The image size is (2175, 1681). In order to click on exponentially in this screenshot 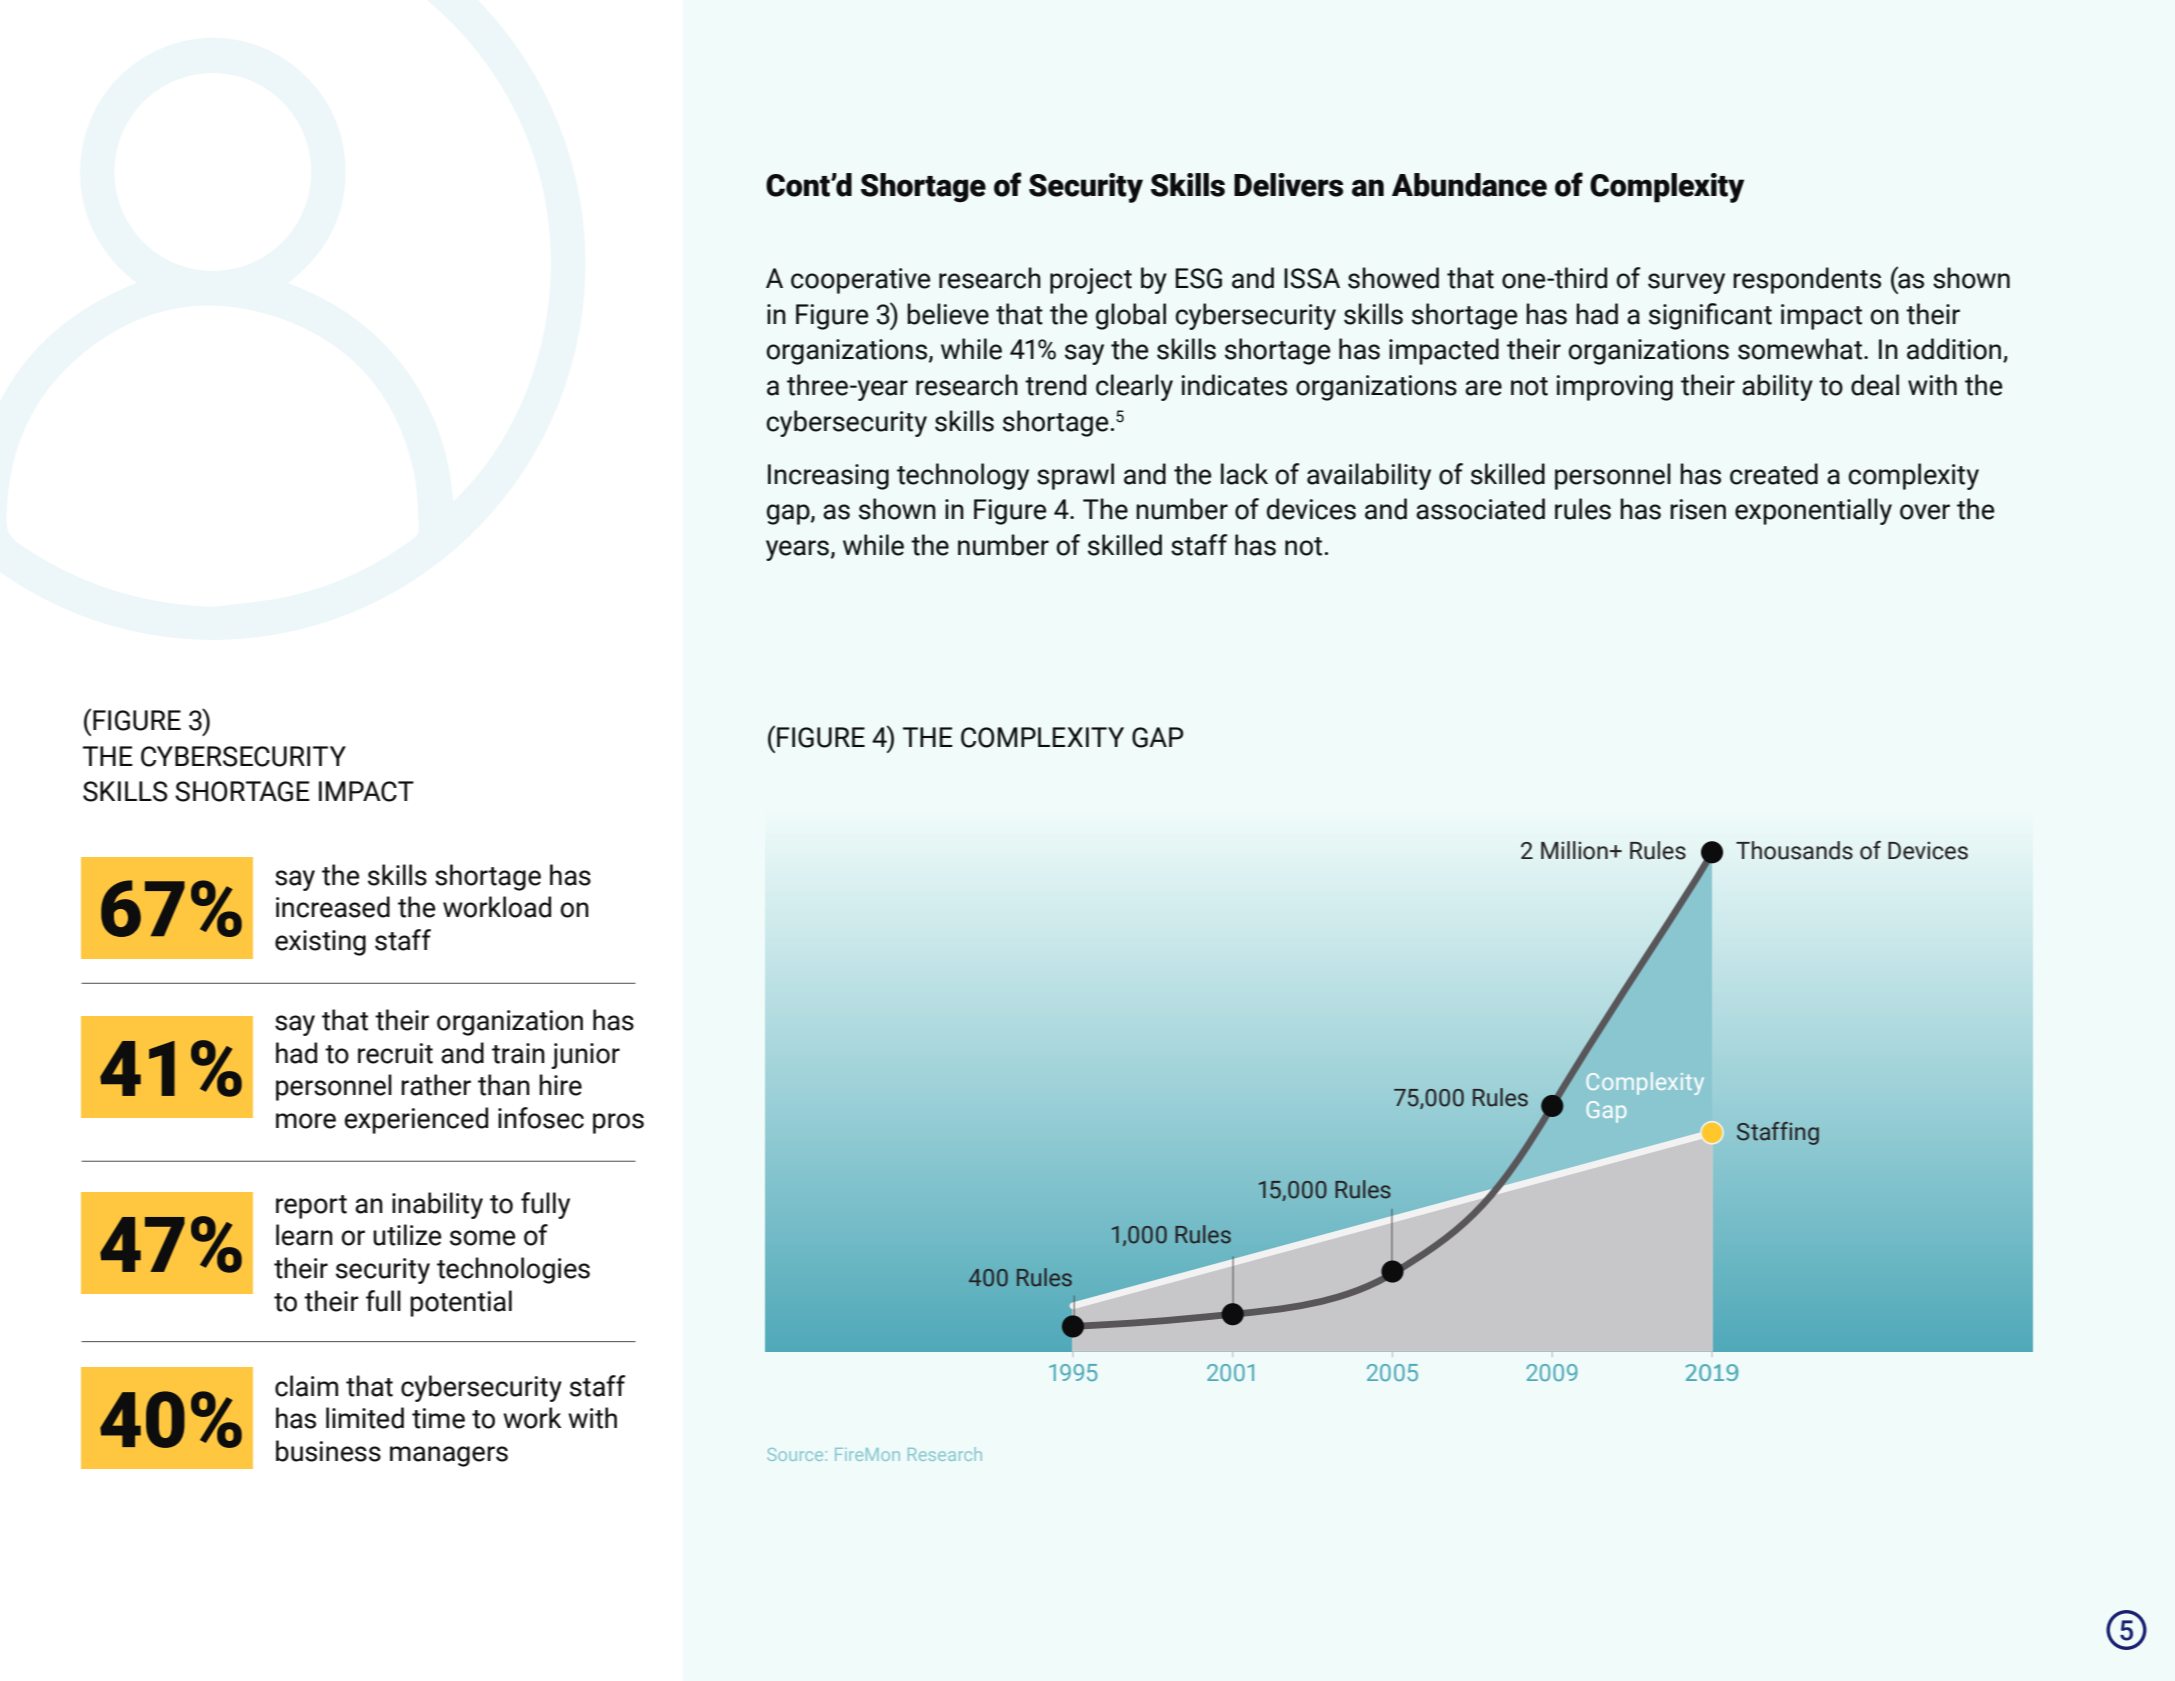, I will do `click(1813, 511)`.
